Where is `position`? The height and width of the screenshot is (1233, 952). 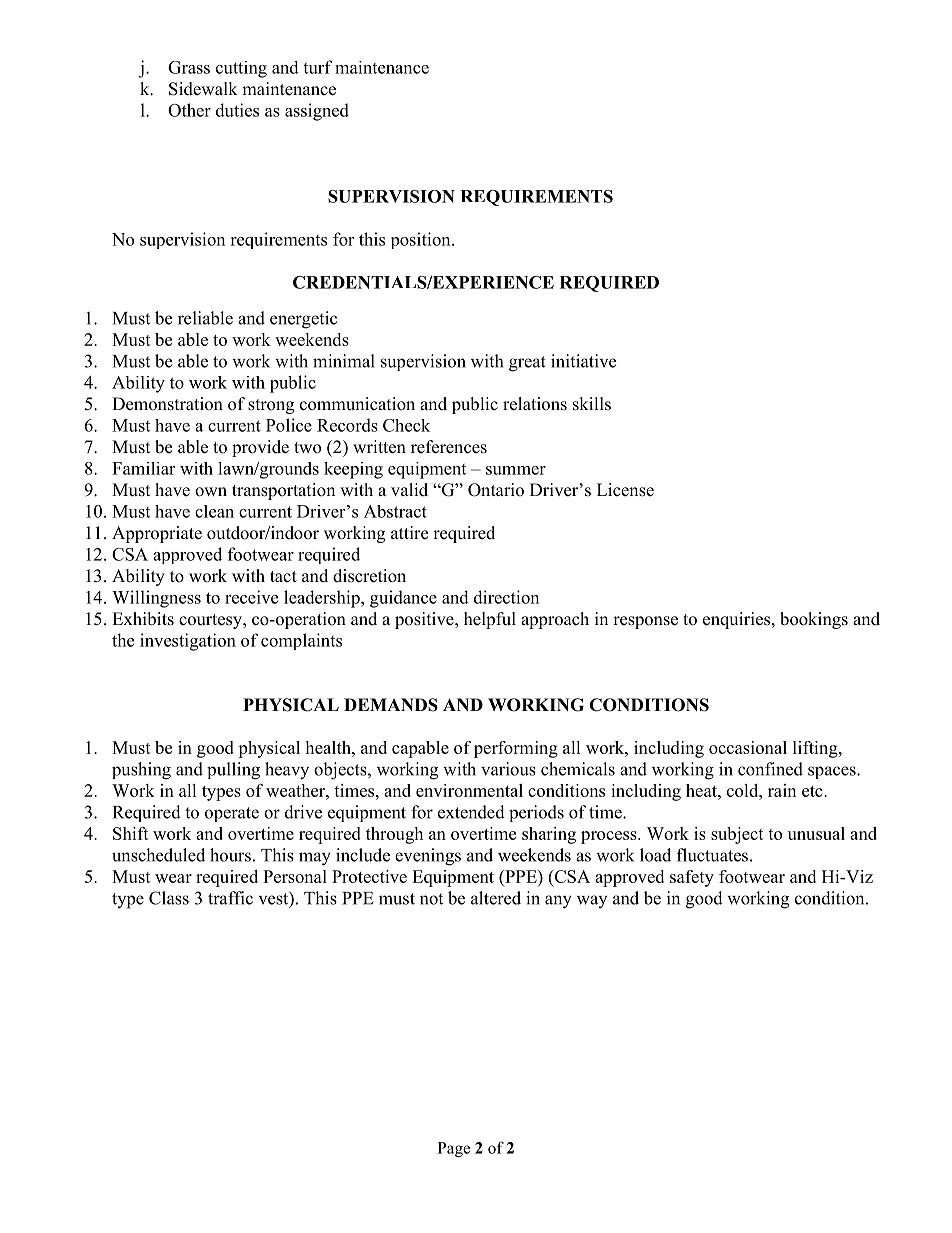
position is located at coordinates (422, 240).
